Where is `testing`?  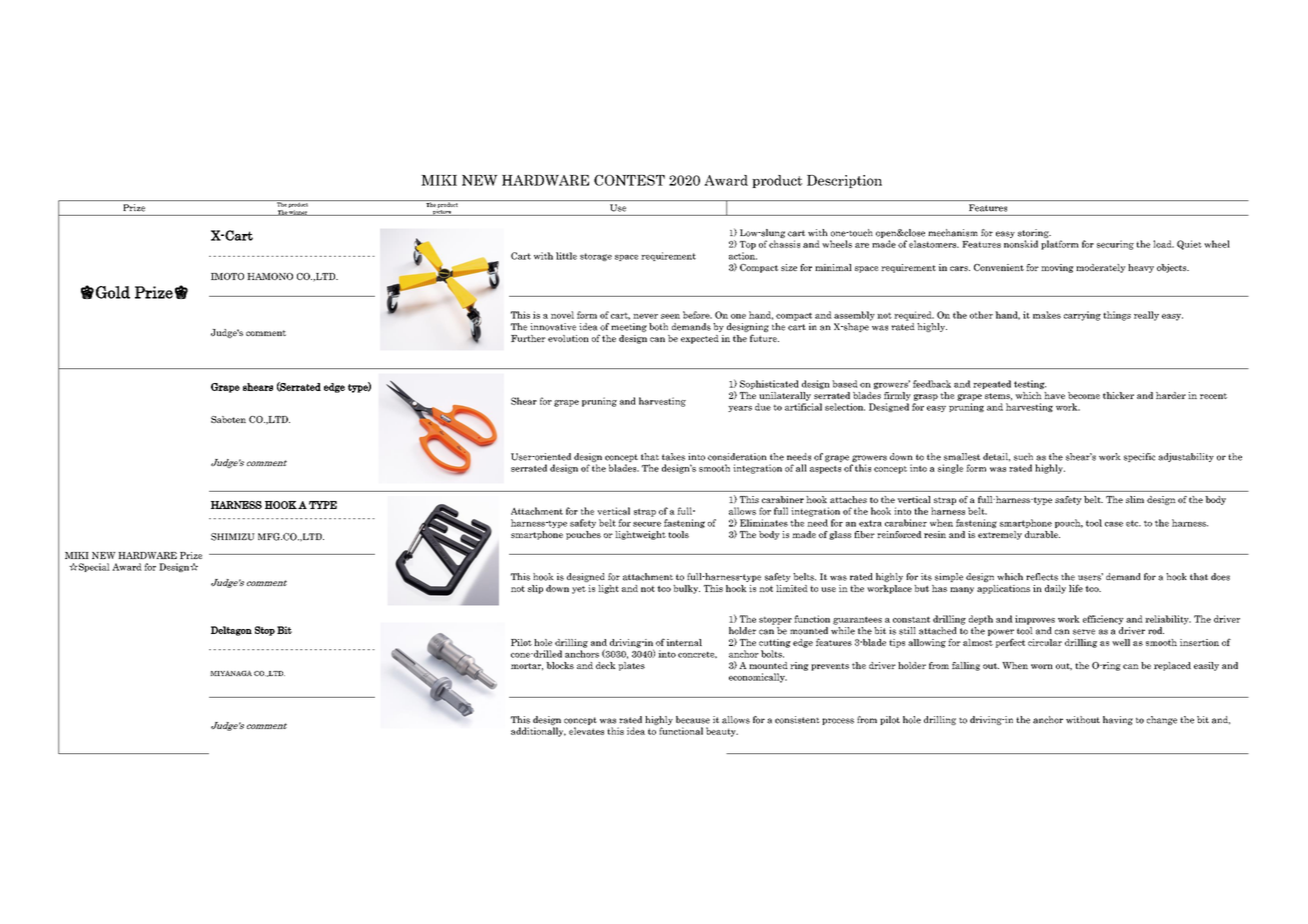 testing is located at coordinates (1030, 384).
